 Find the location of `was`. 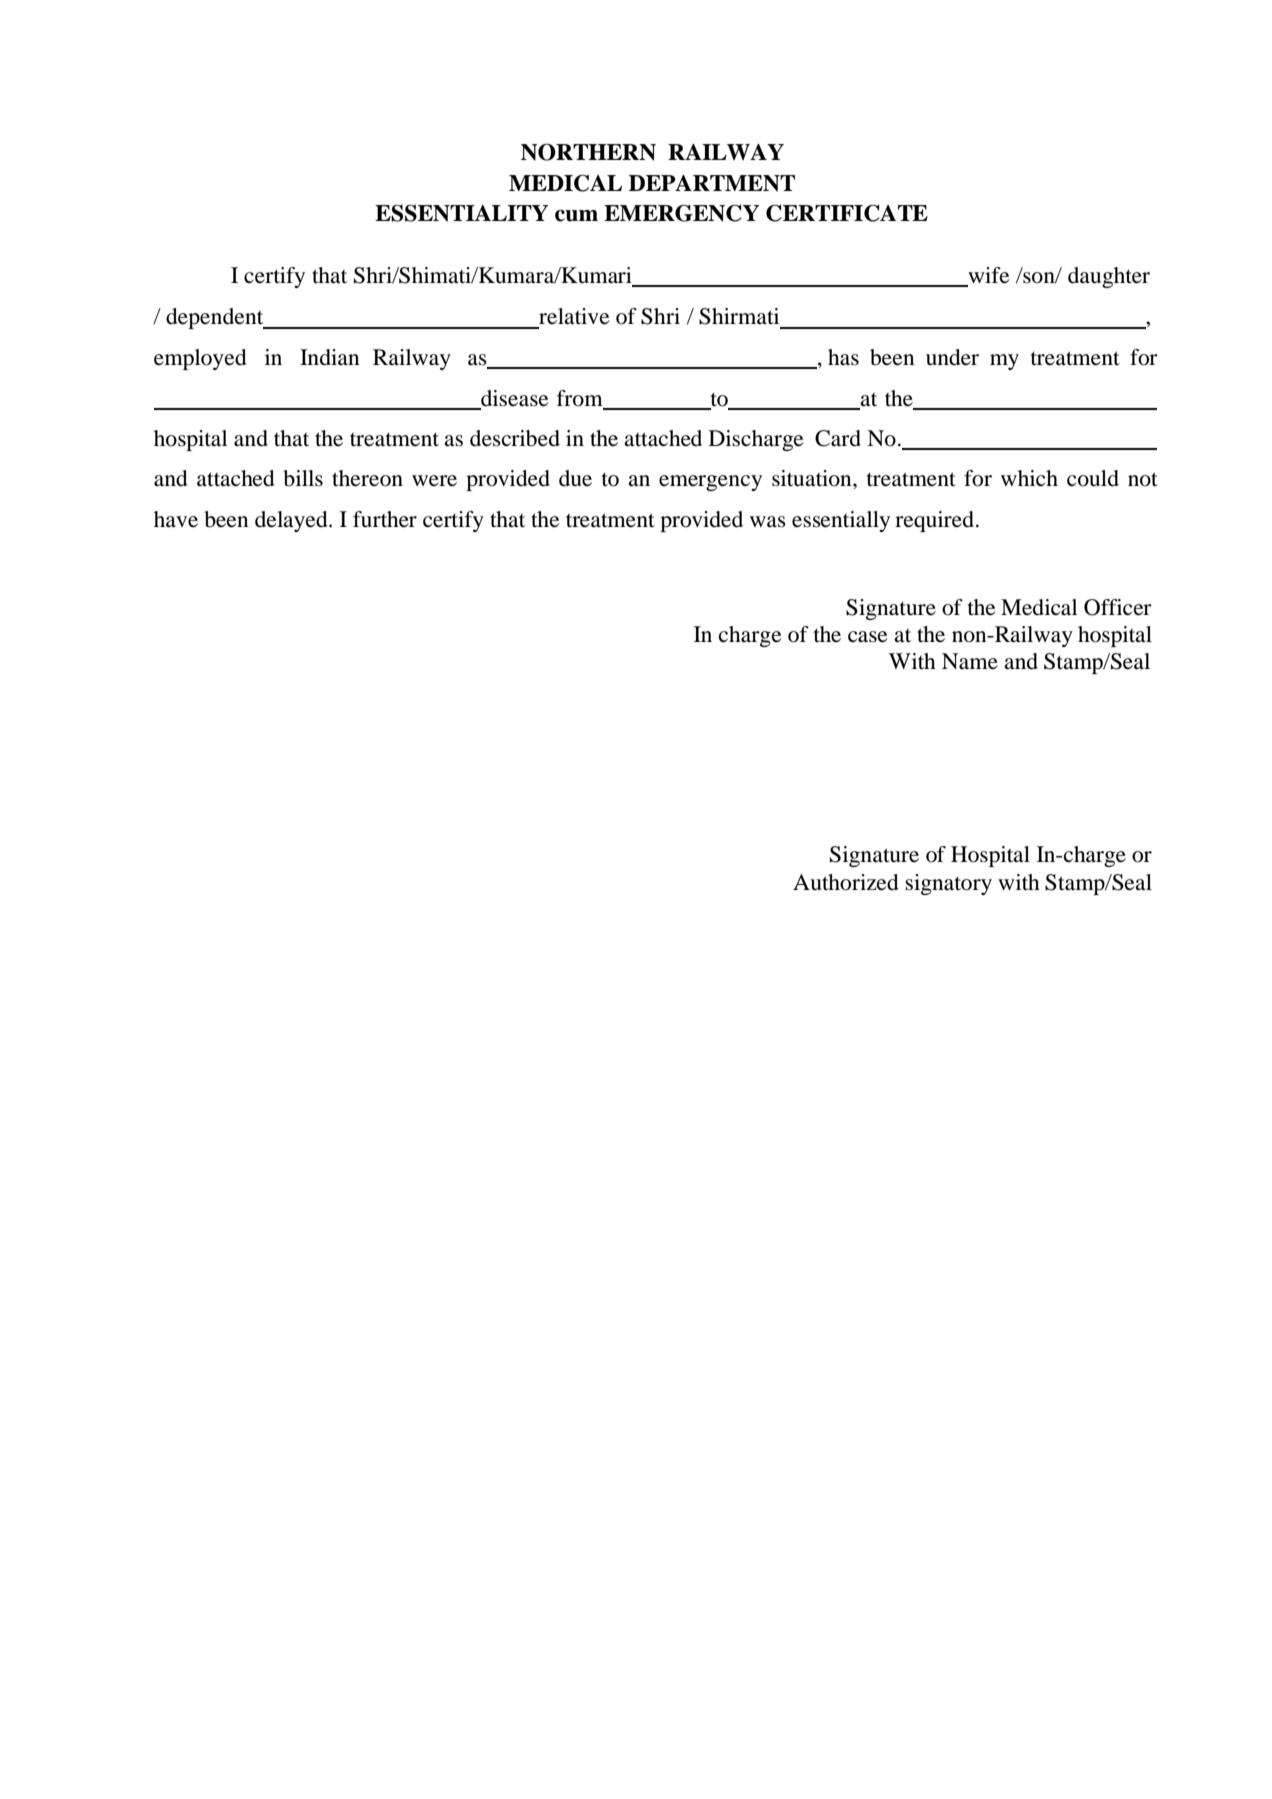

was is located at coordinates (768, 522).
